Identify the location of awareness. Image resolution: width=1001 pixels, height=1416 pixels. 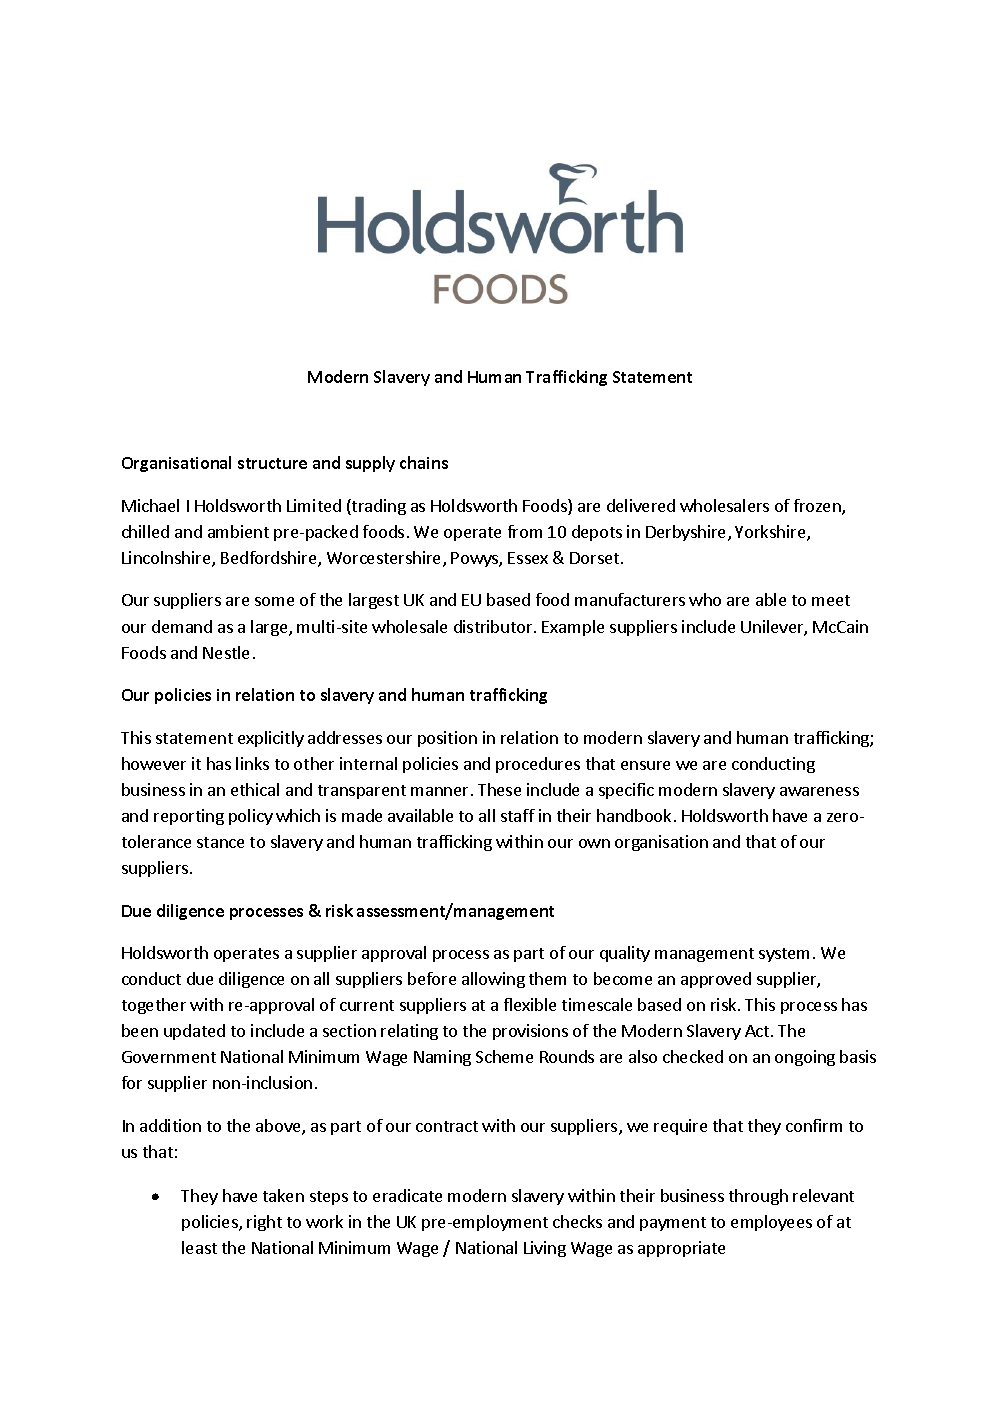
(819, 791).
